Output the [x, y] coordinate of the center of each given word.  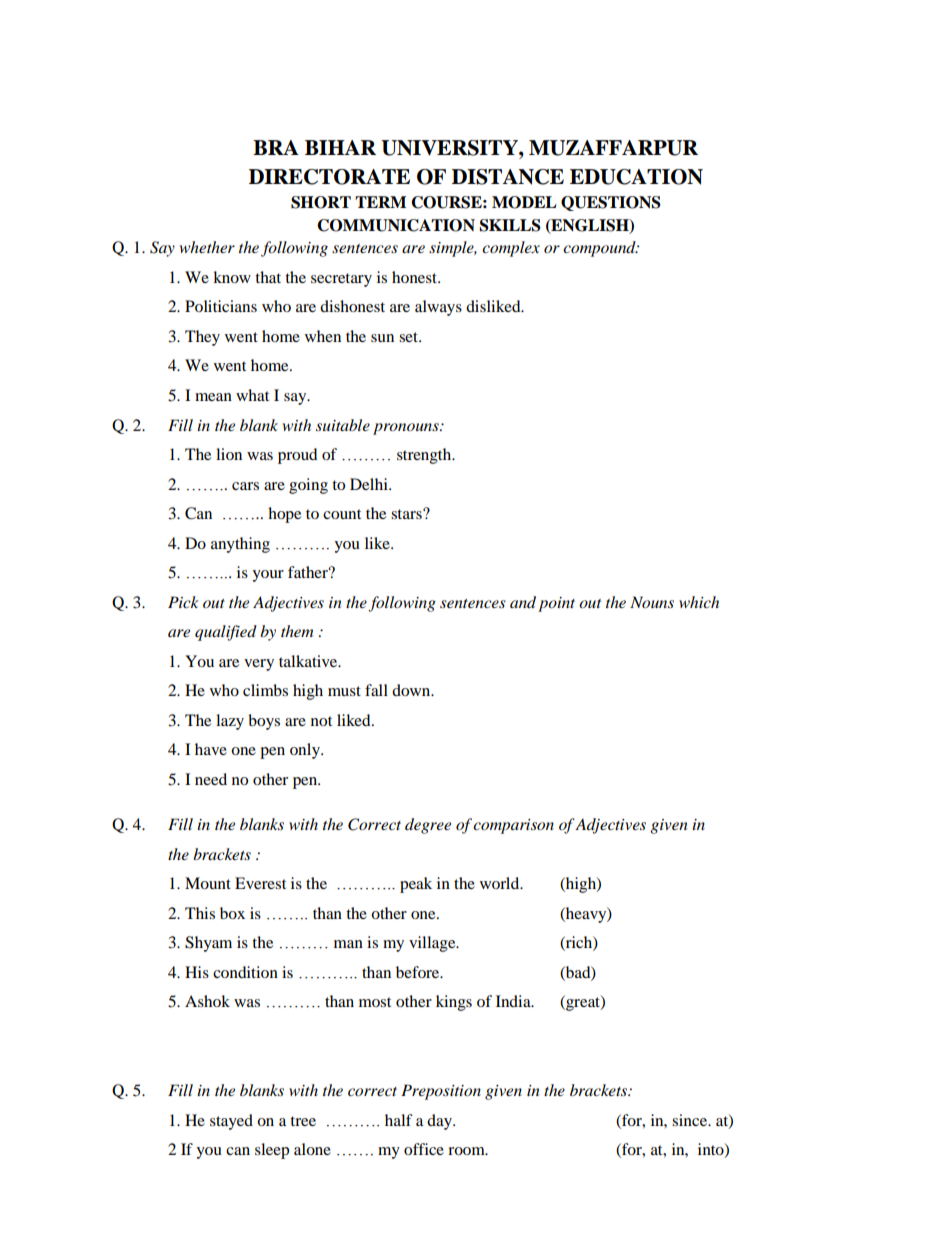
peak [416, 885]
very [259, 665]
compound [600, 249]
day [440, 1122]
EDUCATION [636, 177]
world [501, 883]
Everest [260, 883]
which [699, 602]
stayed [231, 1122]
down [412, 690]
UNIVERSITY [450, 148]
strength [425, 456]
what [252, 395]
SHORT [321, 202]
